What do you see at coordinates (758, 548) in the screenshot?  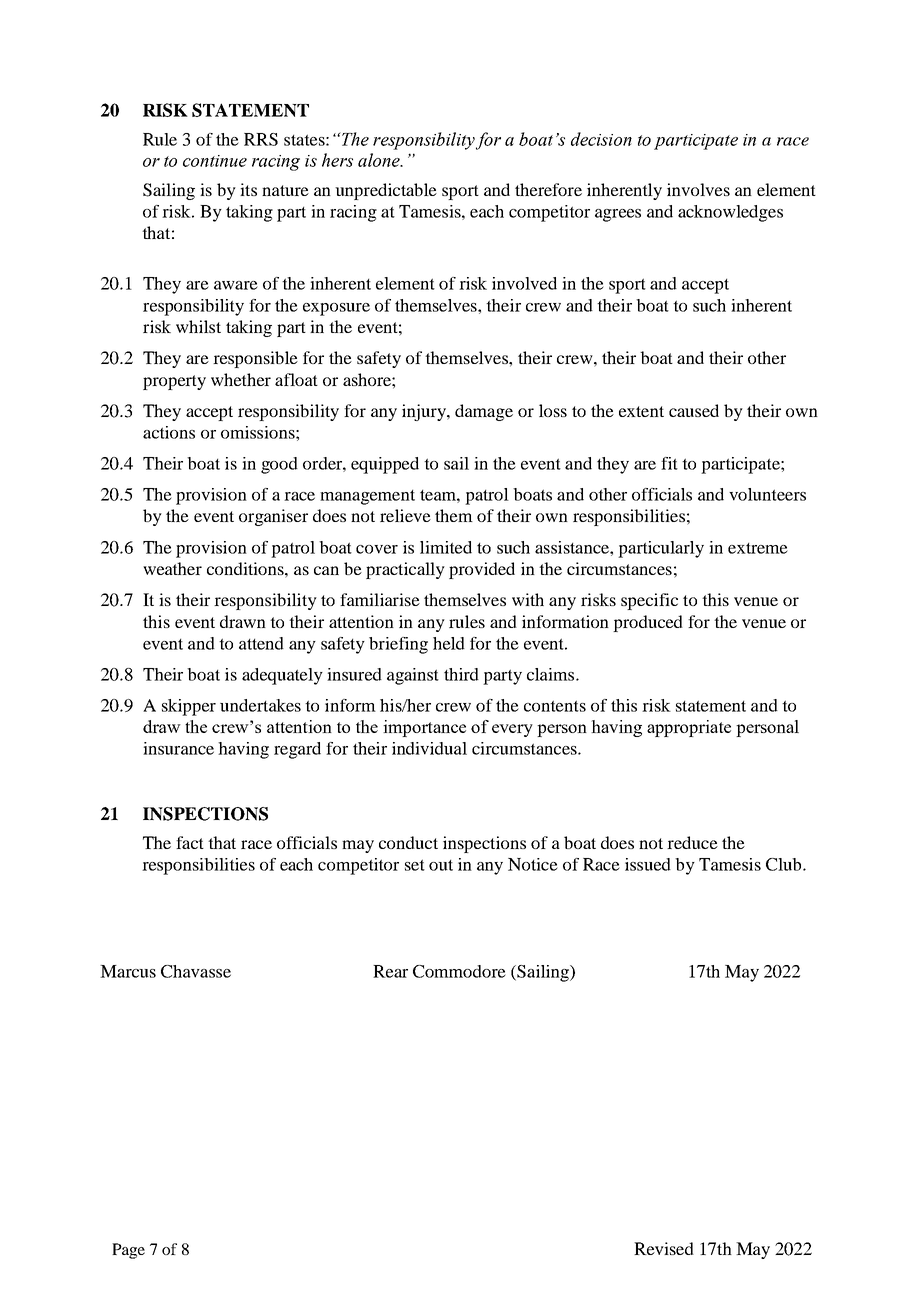 I see `extreme` at bounding box center [758, 548].
